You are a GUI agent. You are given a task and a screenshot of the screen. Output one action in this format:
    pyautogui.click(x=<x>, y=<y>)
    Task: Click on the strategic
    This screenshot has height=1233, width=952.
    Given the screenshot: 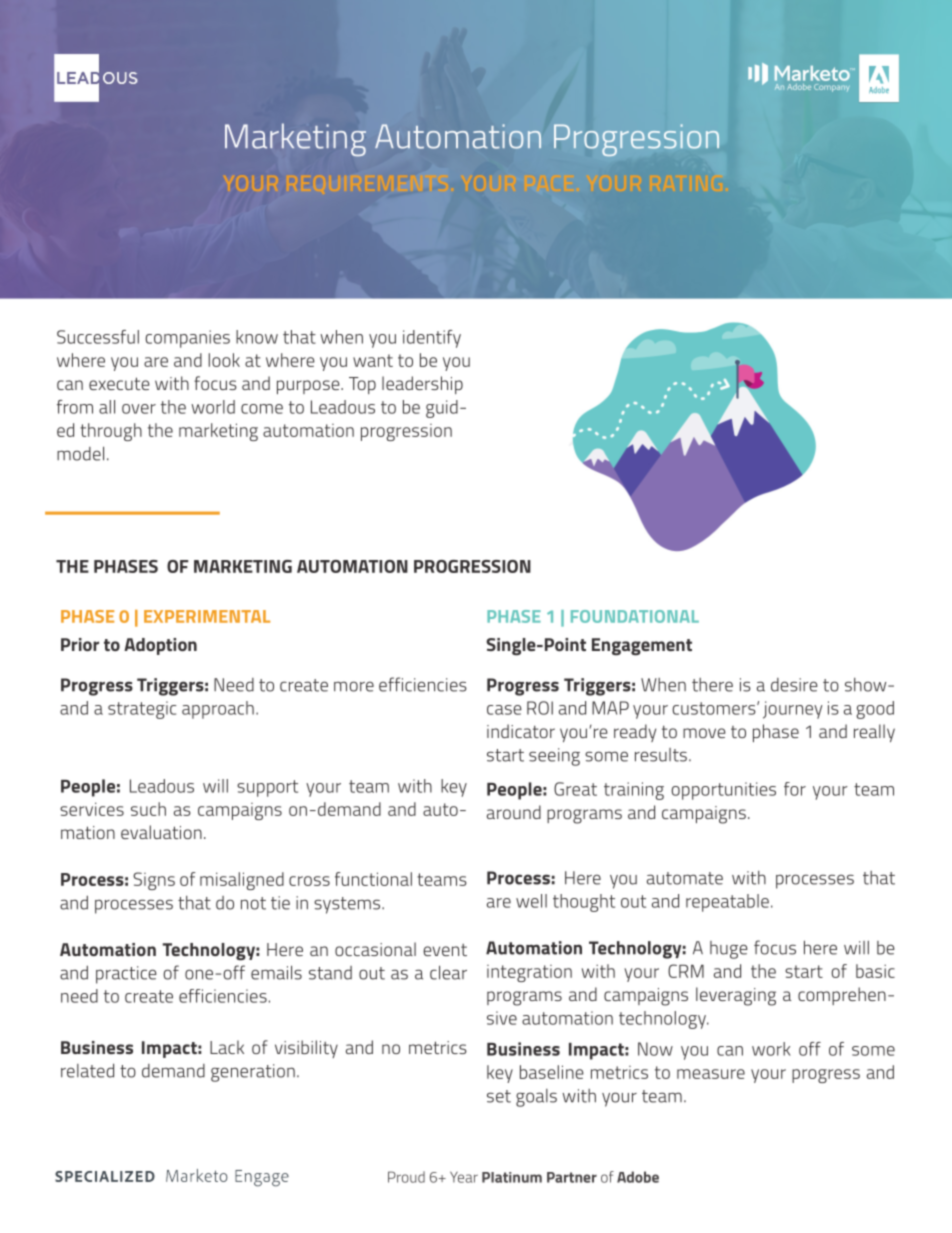 What is the action you would take?
    pyautogui.click(x=142, y=710)
